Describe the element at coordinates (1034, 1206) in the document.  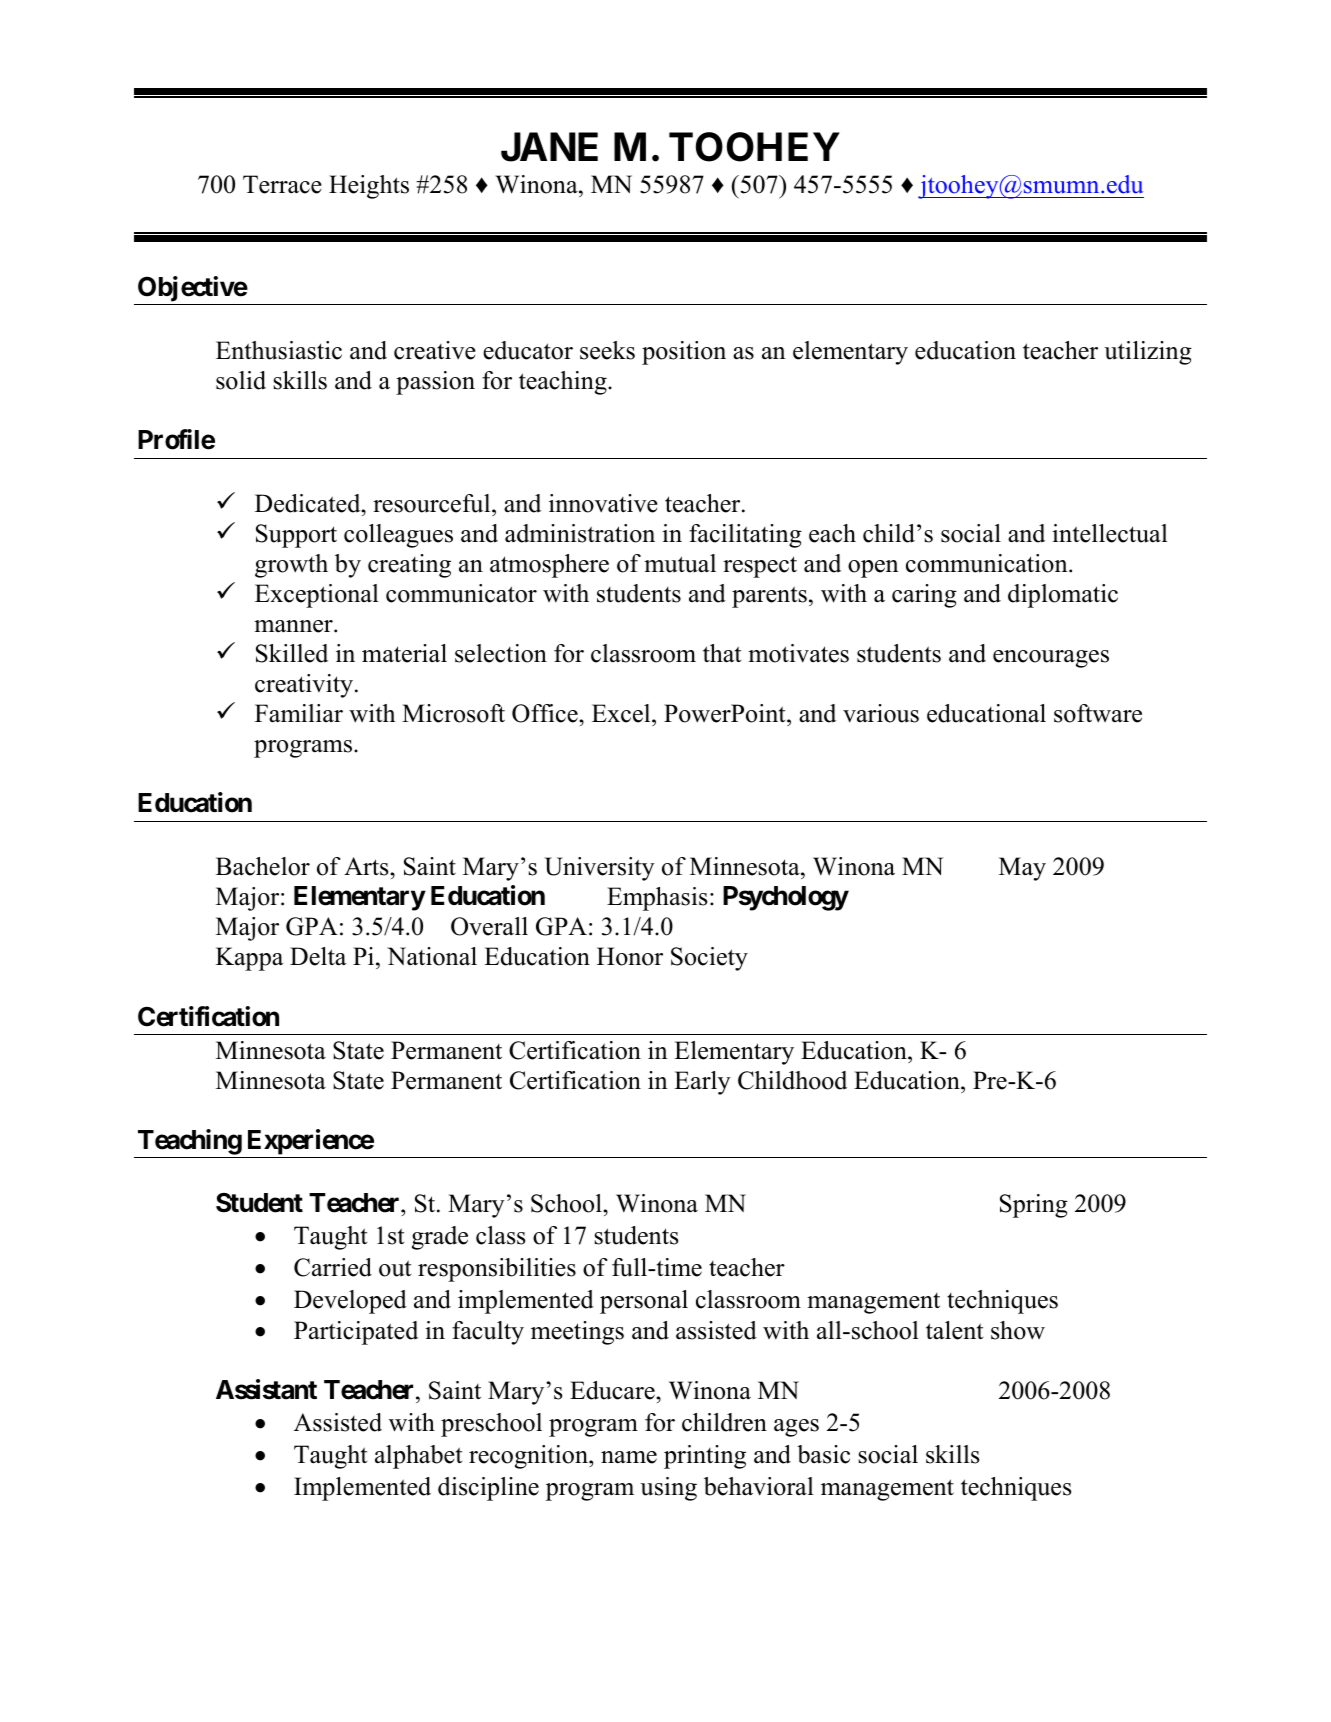
I see `Spring` at that location.
